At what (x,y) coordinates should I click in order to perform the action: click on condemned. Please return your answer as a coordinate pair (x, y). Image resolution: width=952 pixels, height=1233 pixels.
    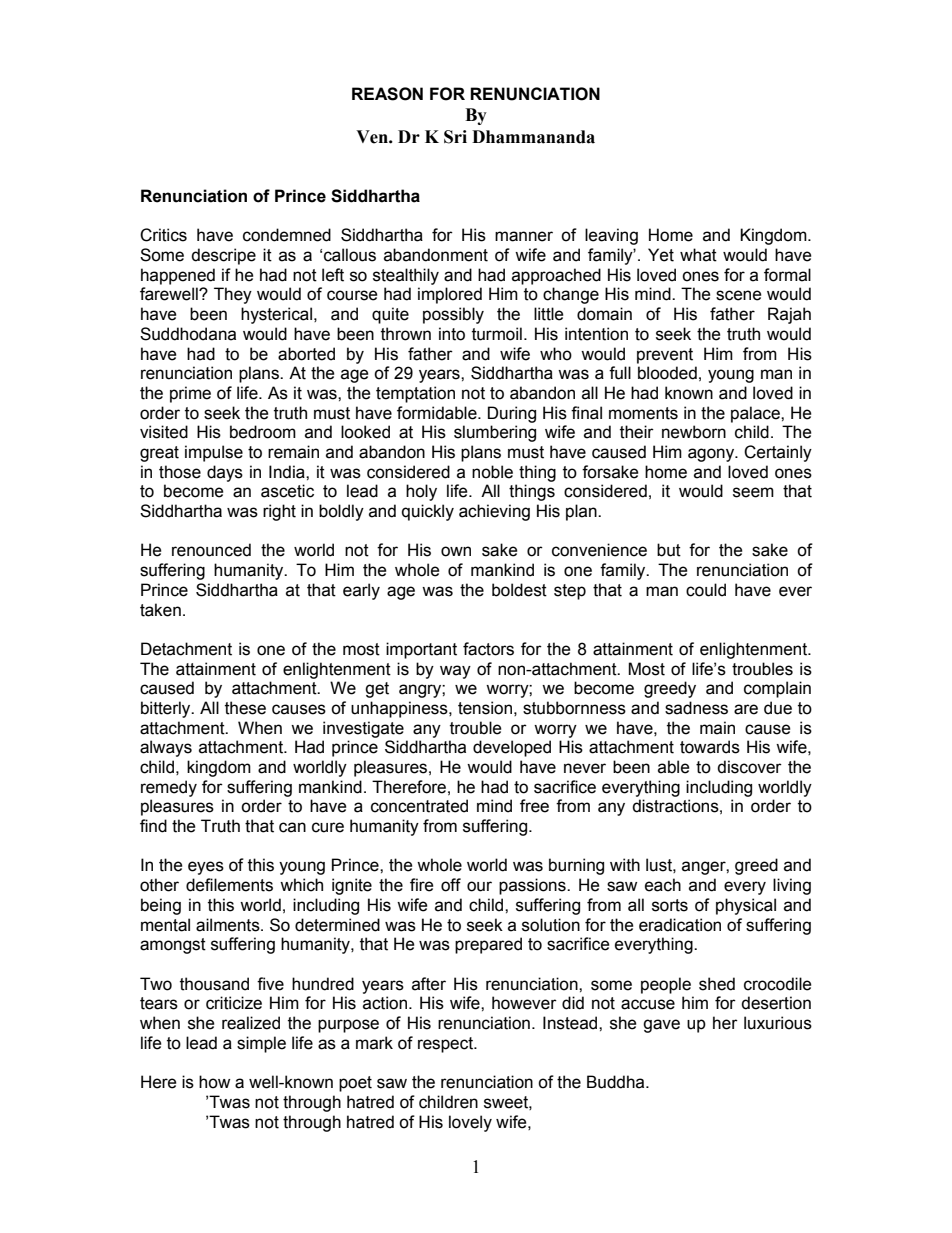
    Looking at the image, I should click on (287, 235).
